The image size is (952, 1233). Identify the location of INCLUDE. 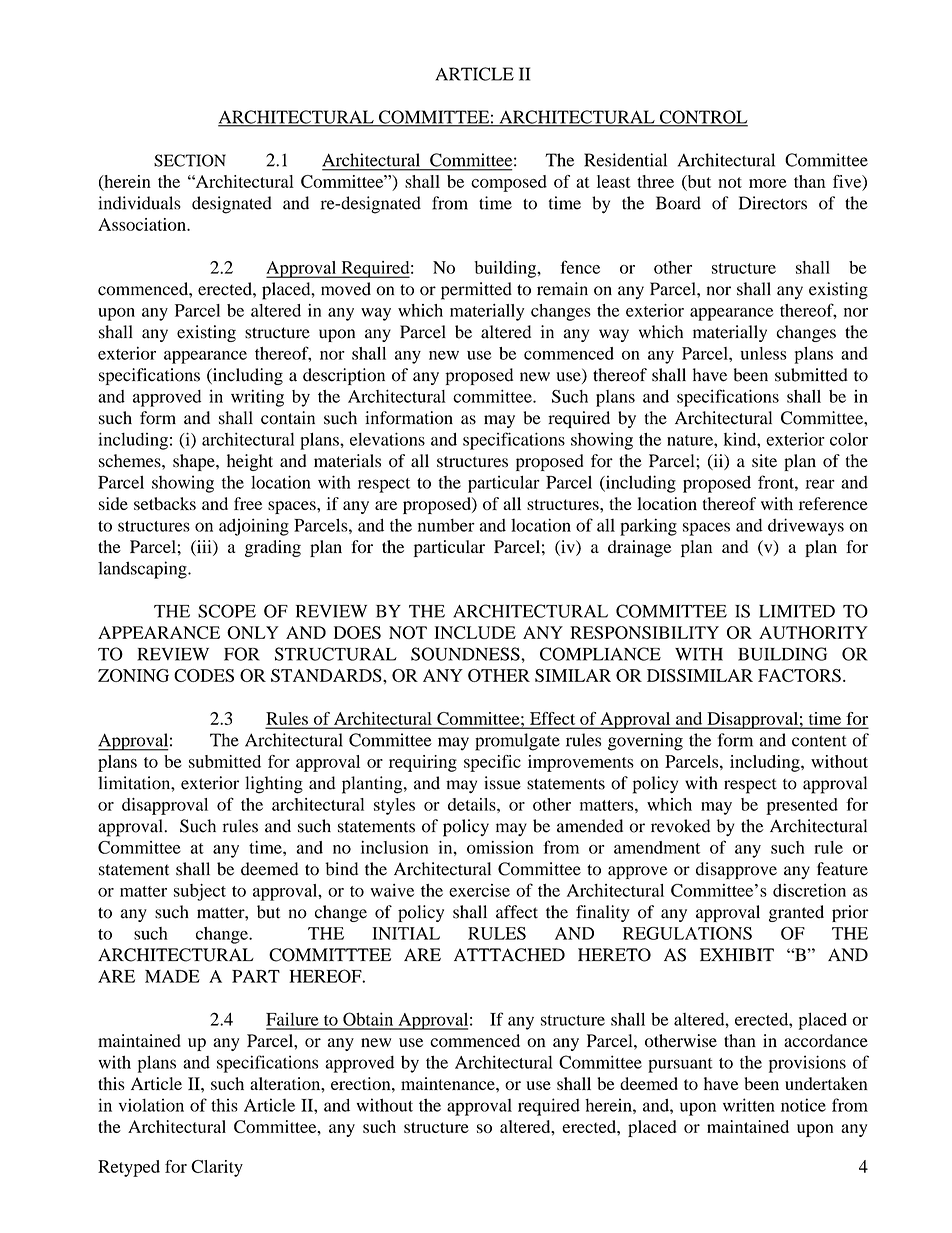
(475, 632).
